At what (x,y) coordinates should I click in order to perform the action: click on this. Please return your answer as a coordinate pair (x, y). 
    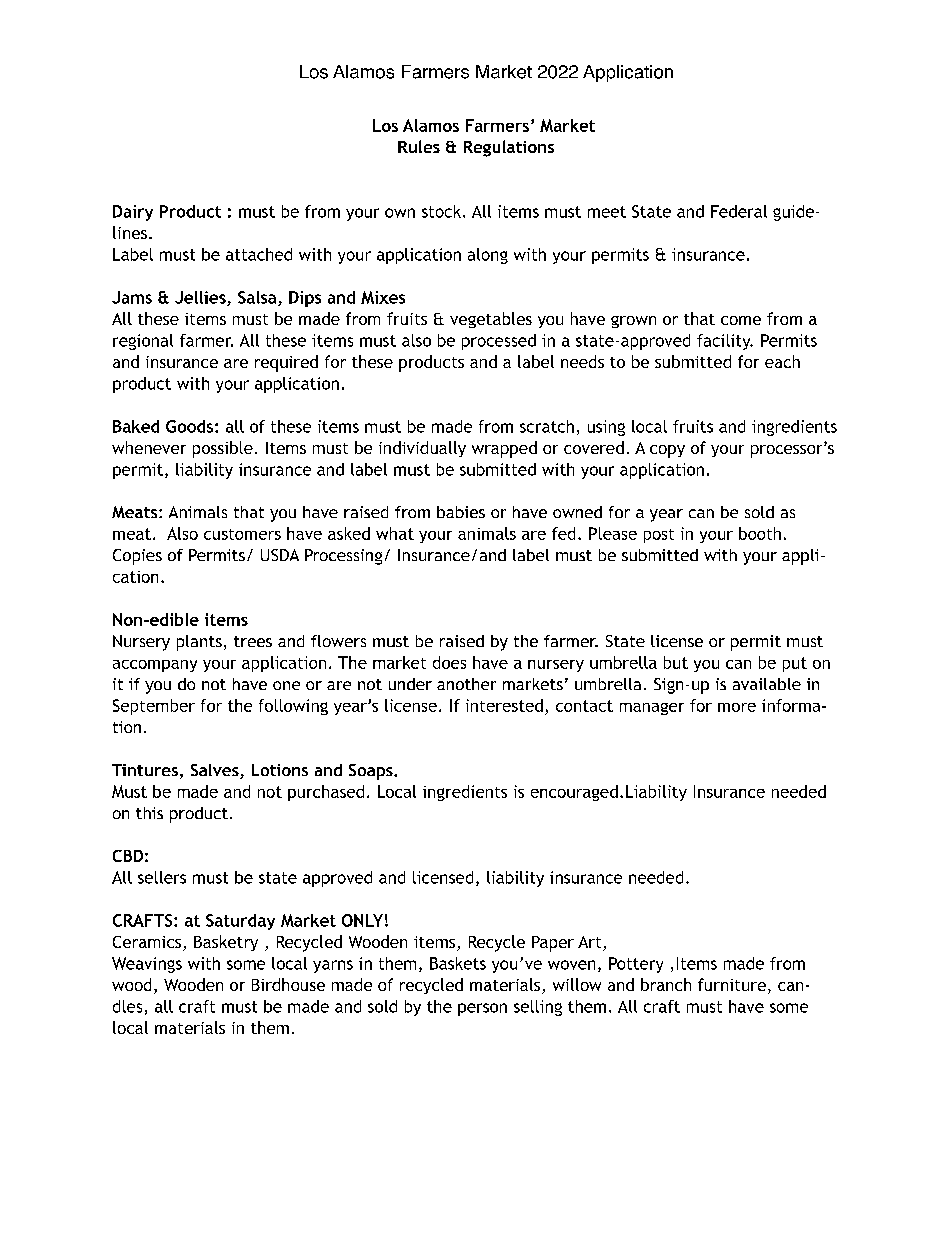
    Looking at the image, I should click on (149, 813).
